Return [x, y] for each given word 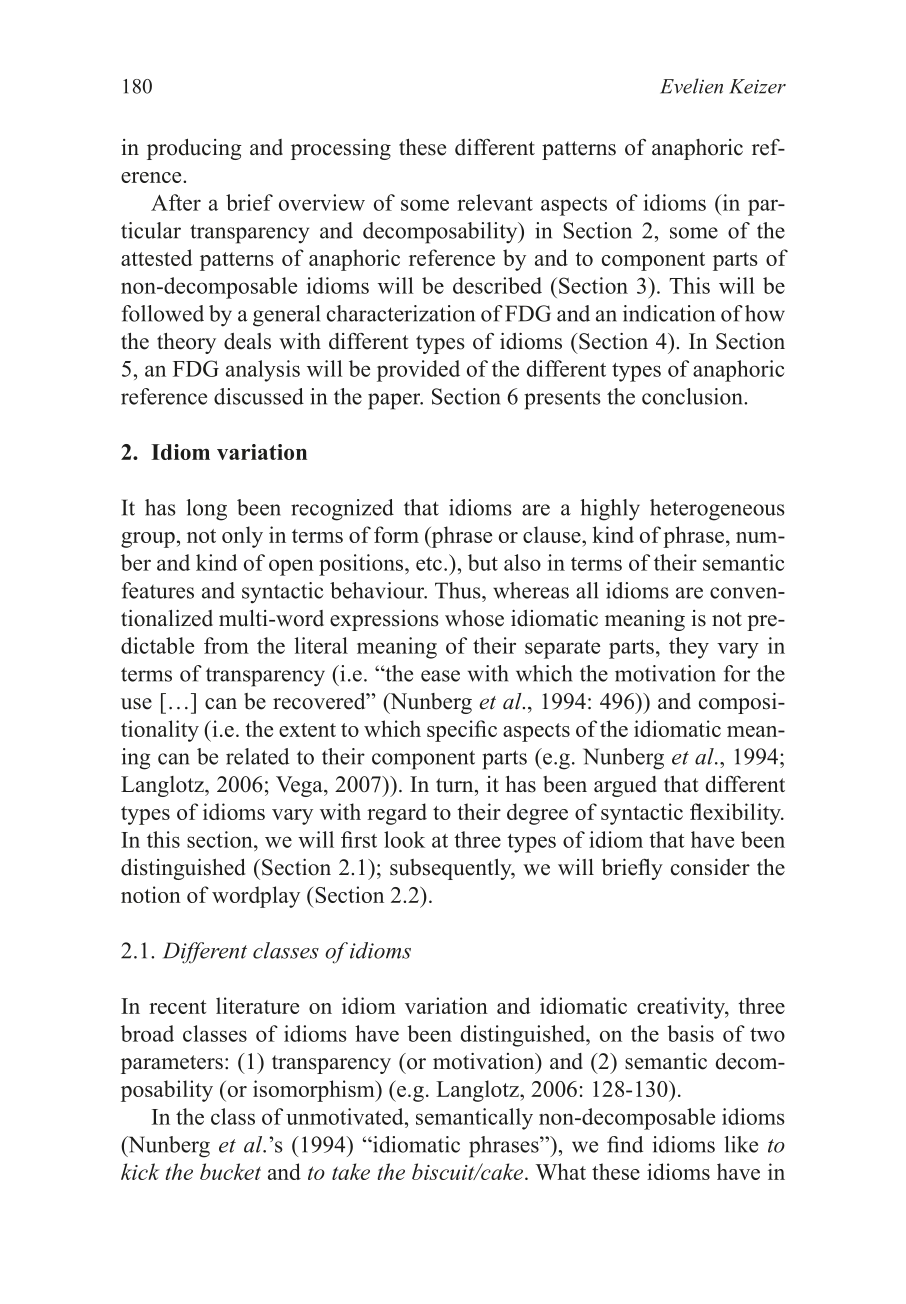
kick [140, 1171]
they [689, 648]
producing [194, 149]
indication [669, 313]
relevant [495, 202]
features [158, 590]
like [741, 1144]
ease [440, 676]
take [351, 1171]
